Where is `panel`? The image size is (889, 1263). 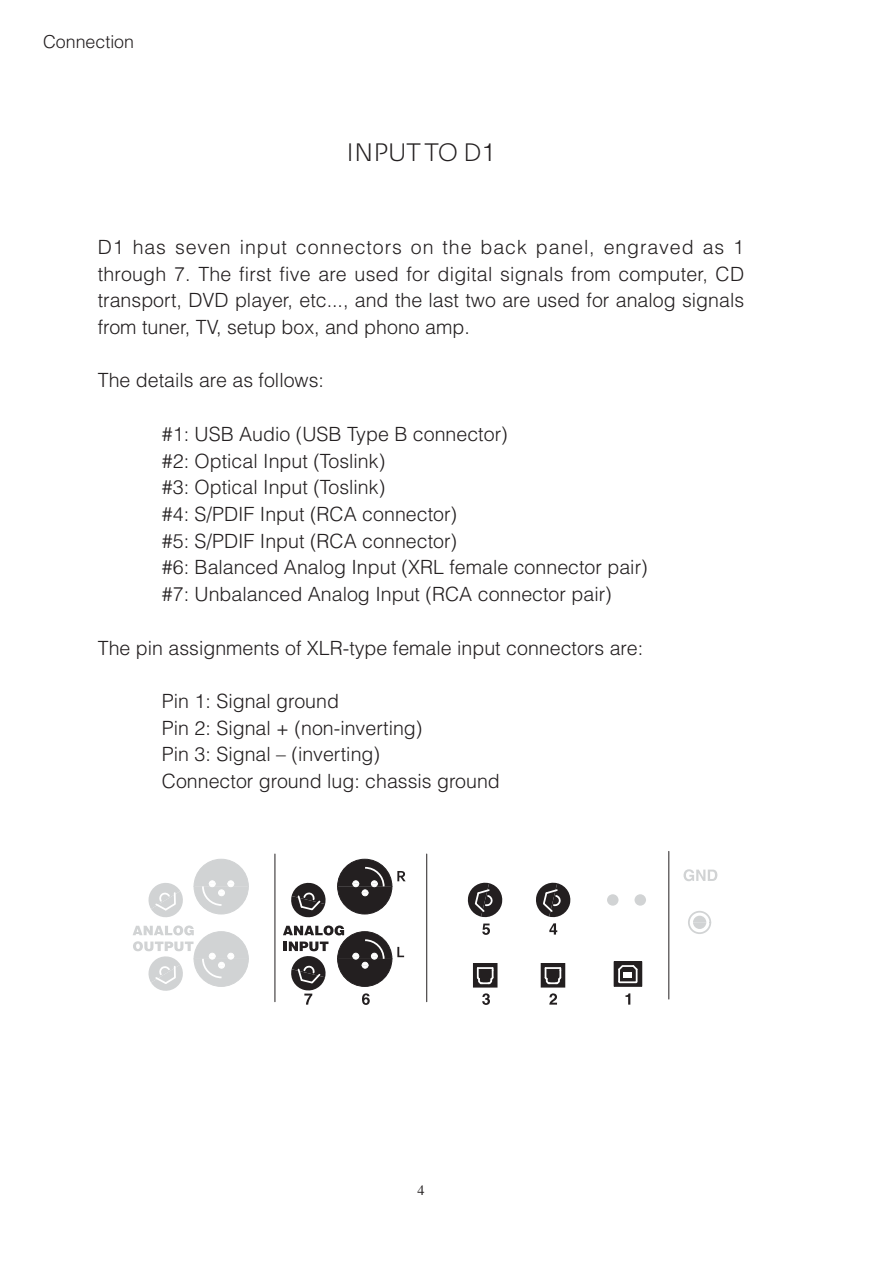 panel is located at coordinates (562, 249).
